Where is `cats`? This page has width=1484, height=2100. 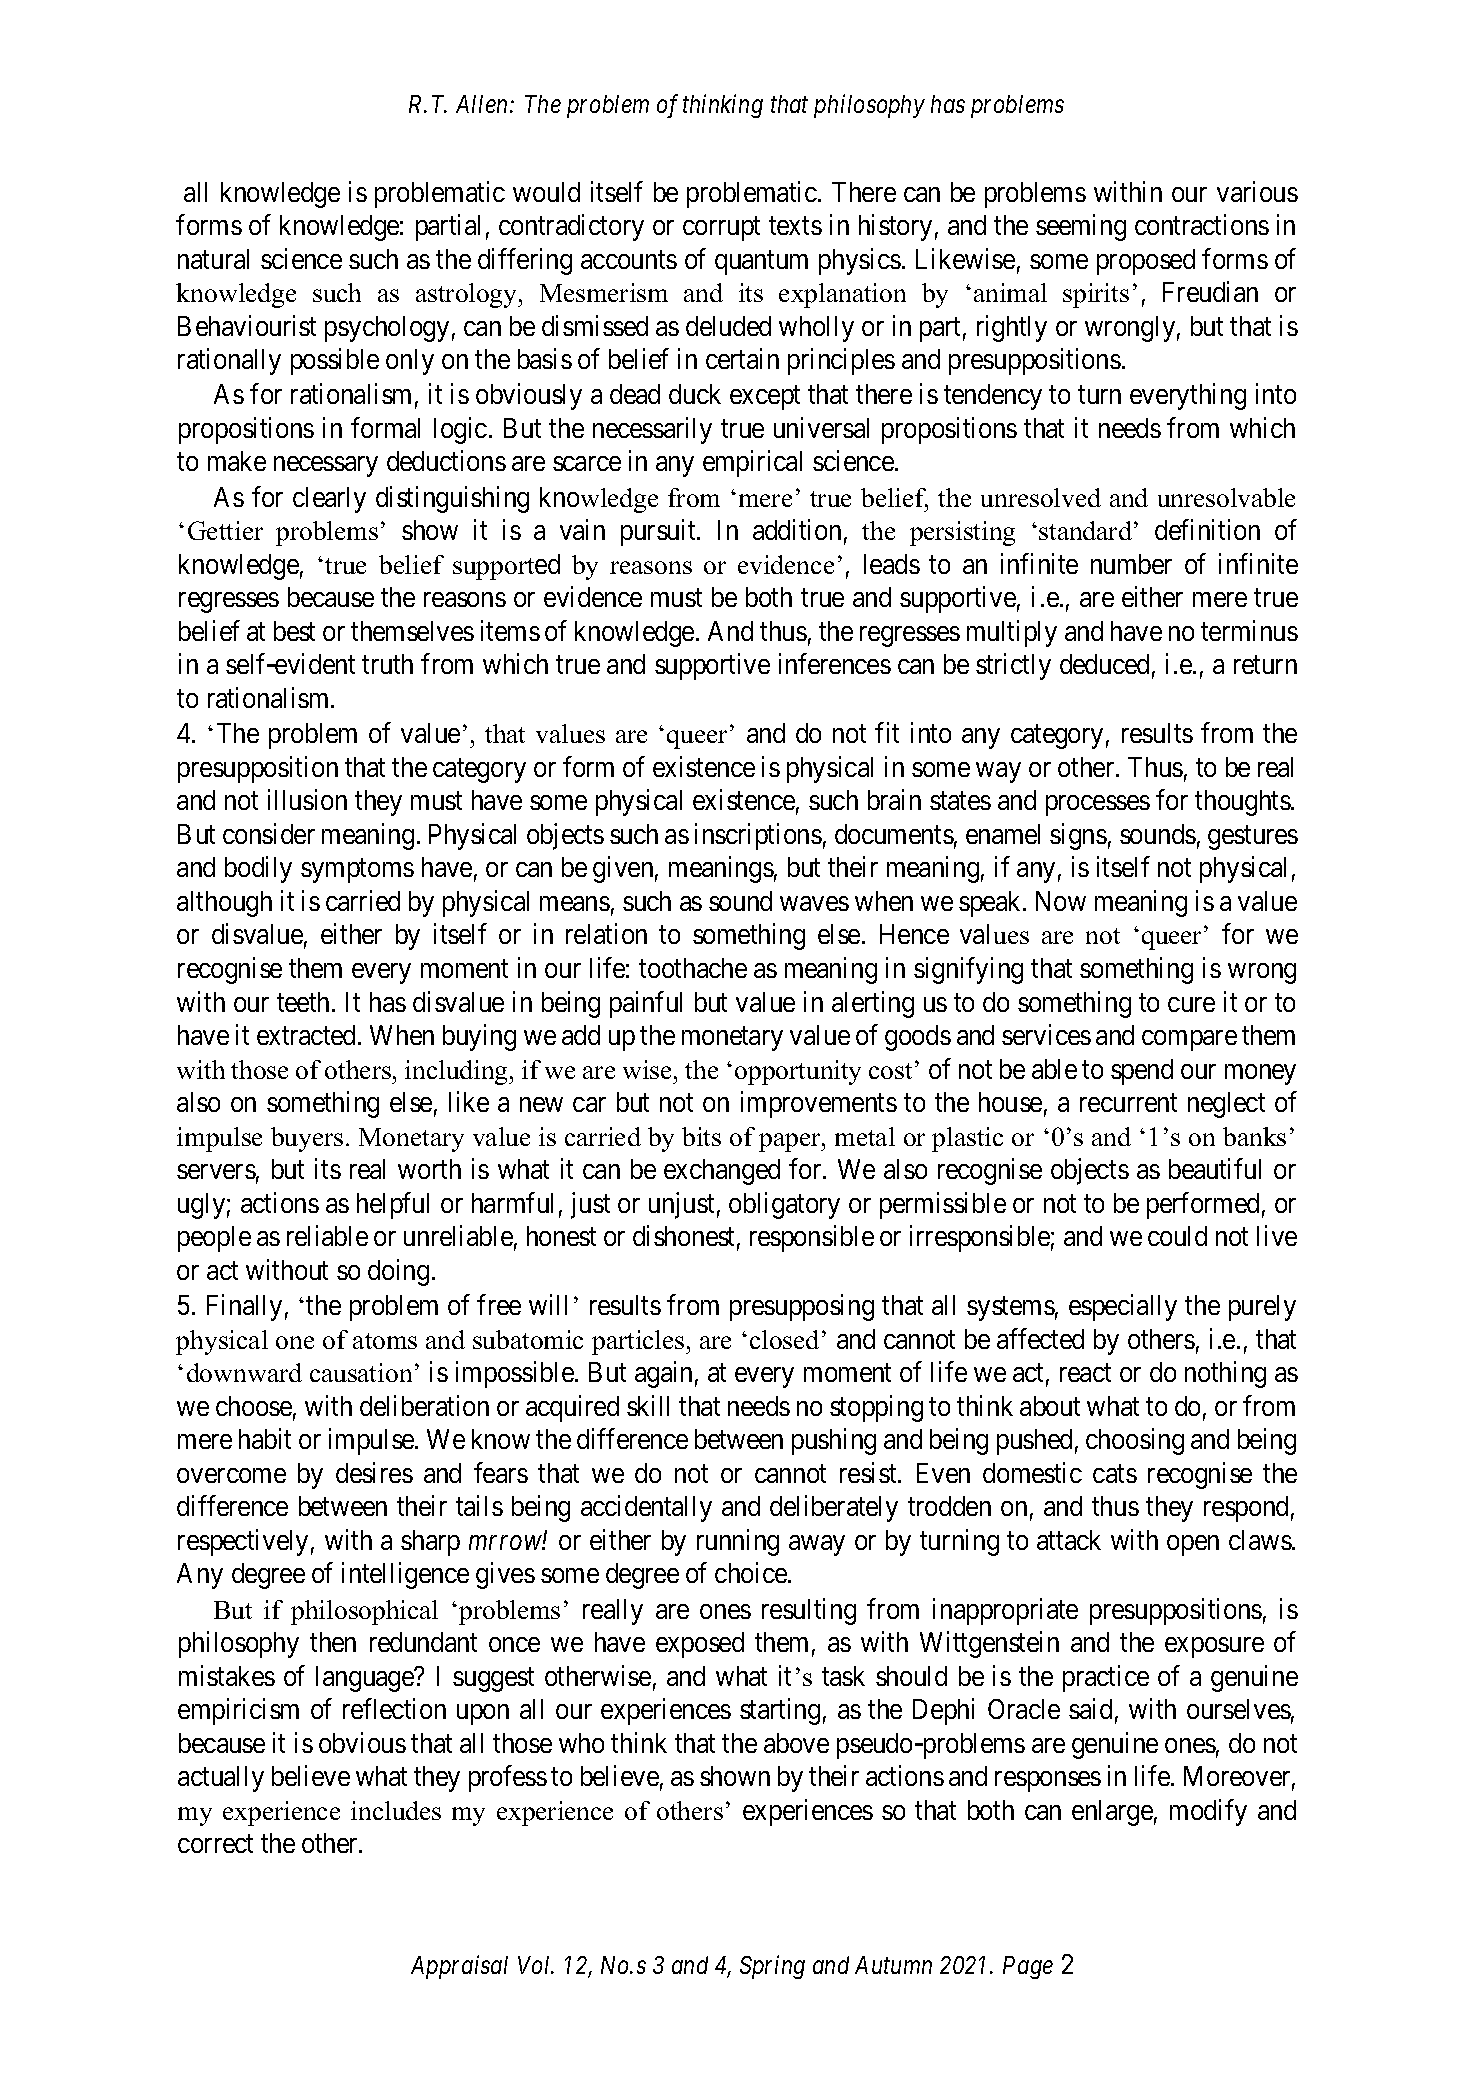 cats is located at coordinates (1115, 1474).
